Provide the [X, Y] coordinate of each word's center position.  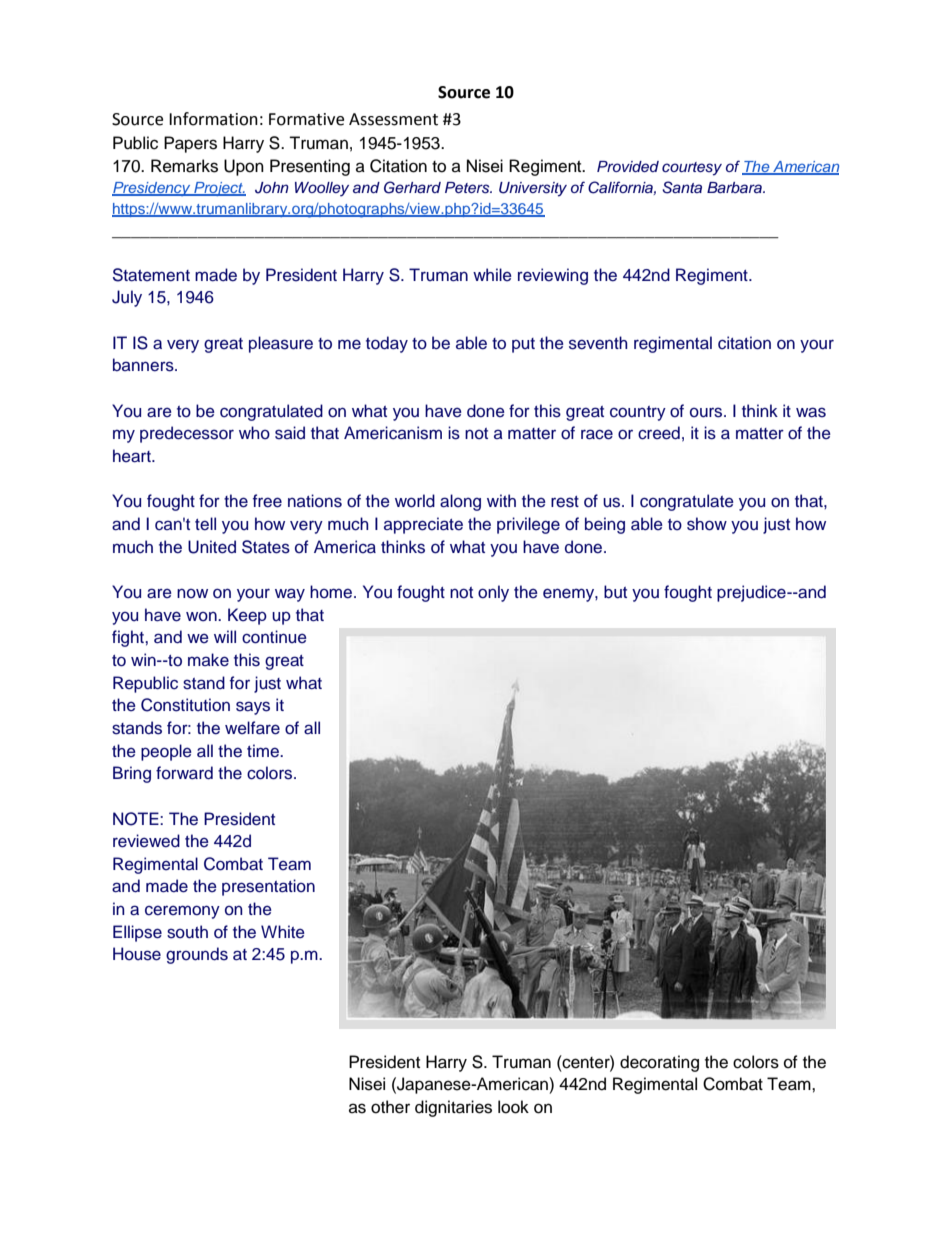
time [264, 751]
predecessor [187, 434]
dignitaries [453, 1108]
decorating [659, 1063]
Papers [190, 144]
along [460, 502]
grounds [197, 955]
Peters [468, 188]
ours [707, 412]
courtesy [692, 169]
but [615, 592]
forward [184, 773]
